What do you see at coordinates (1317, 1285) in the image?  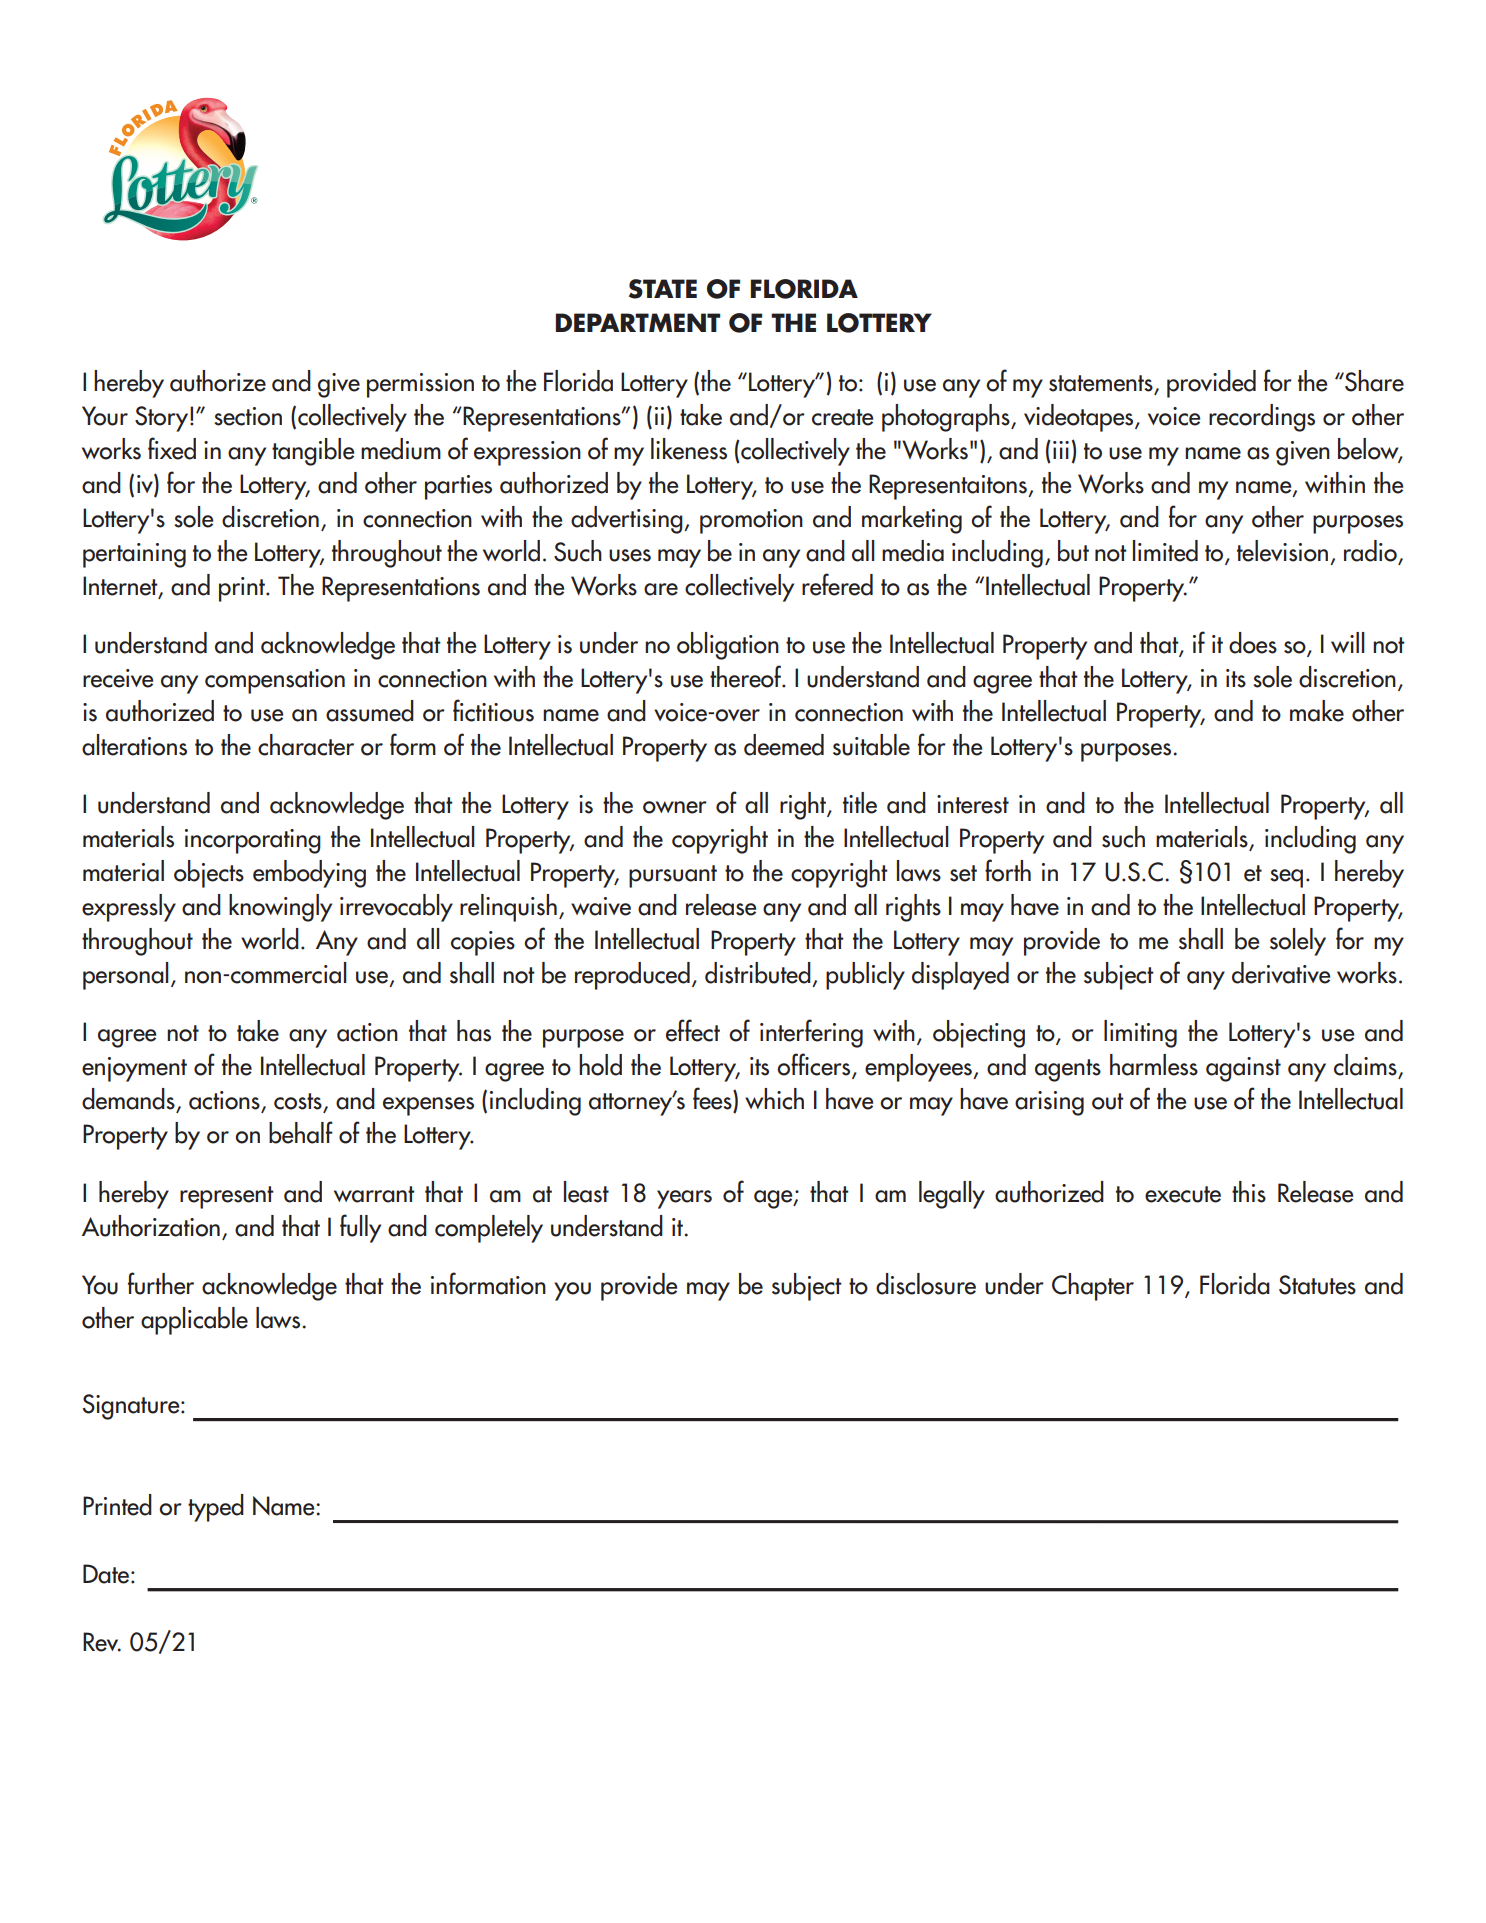 I see `Statutes` at bounding box center [1317, 1285].
